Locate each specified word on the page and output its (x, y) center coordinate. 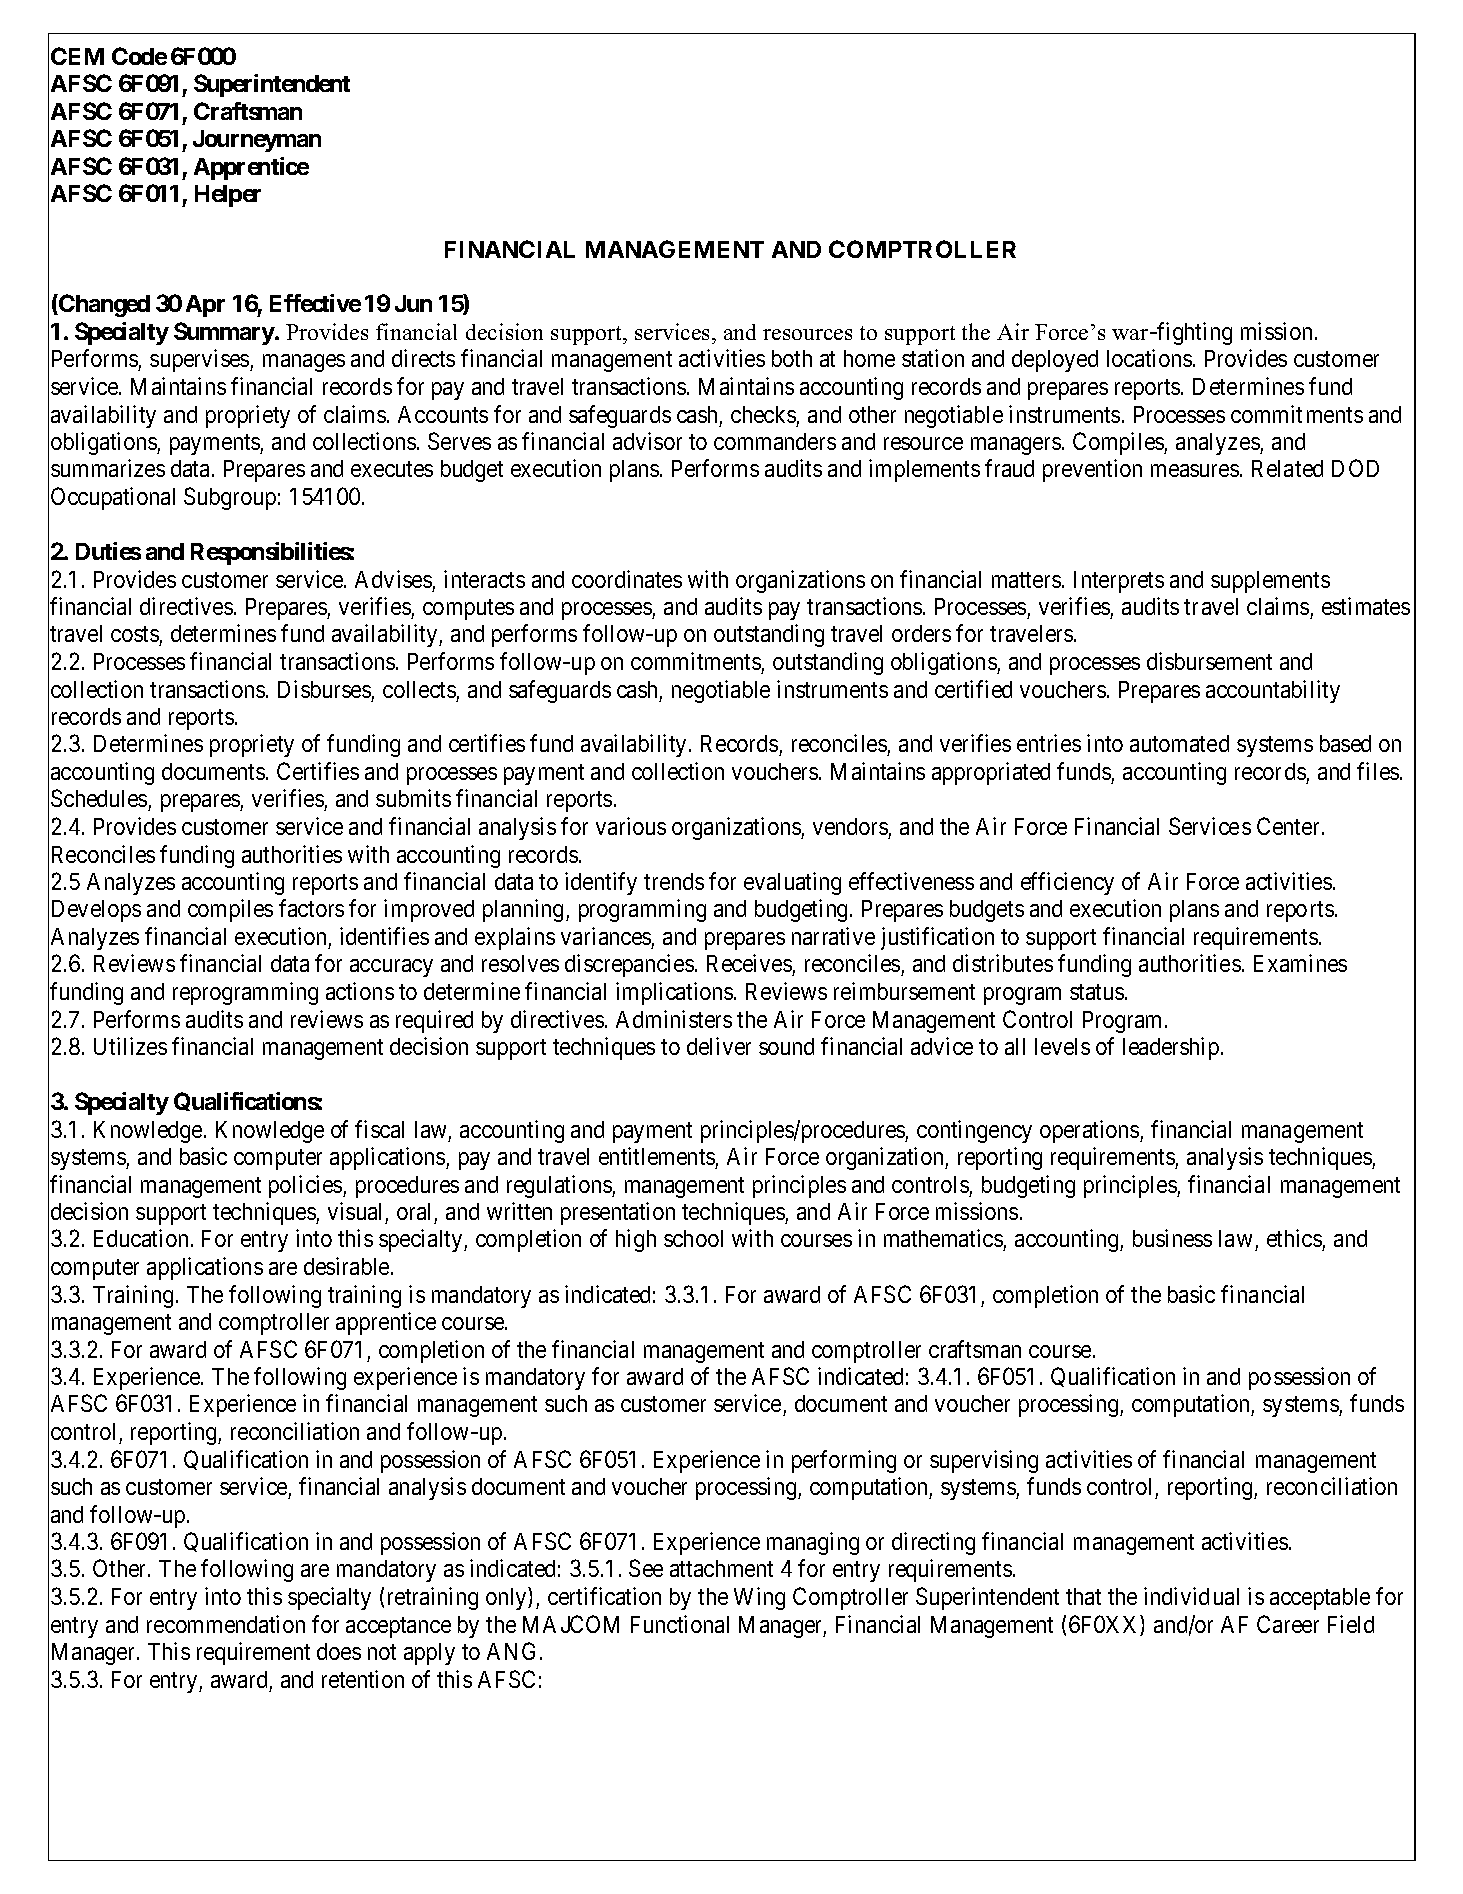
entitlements (657, 1156)
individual (1191, 1596)
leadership (1171, 1048)
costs (135, 636)
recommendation (226, 1624)
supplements (1270, 582)
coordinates (627, 579)
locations (1149, 358)
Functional (680, 1624)
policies (306, 1186)
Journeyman (257, 141)
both (792, 358)
